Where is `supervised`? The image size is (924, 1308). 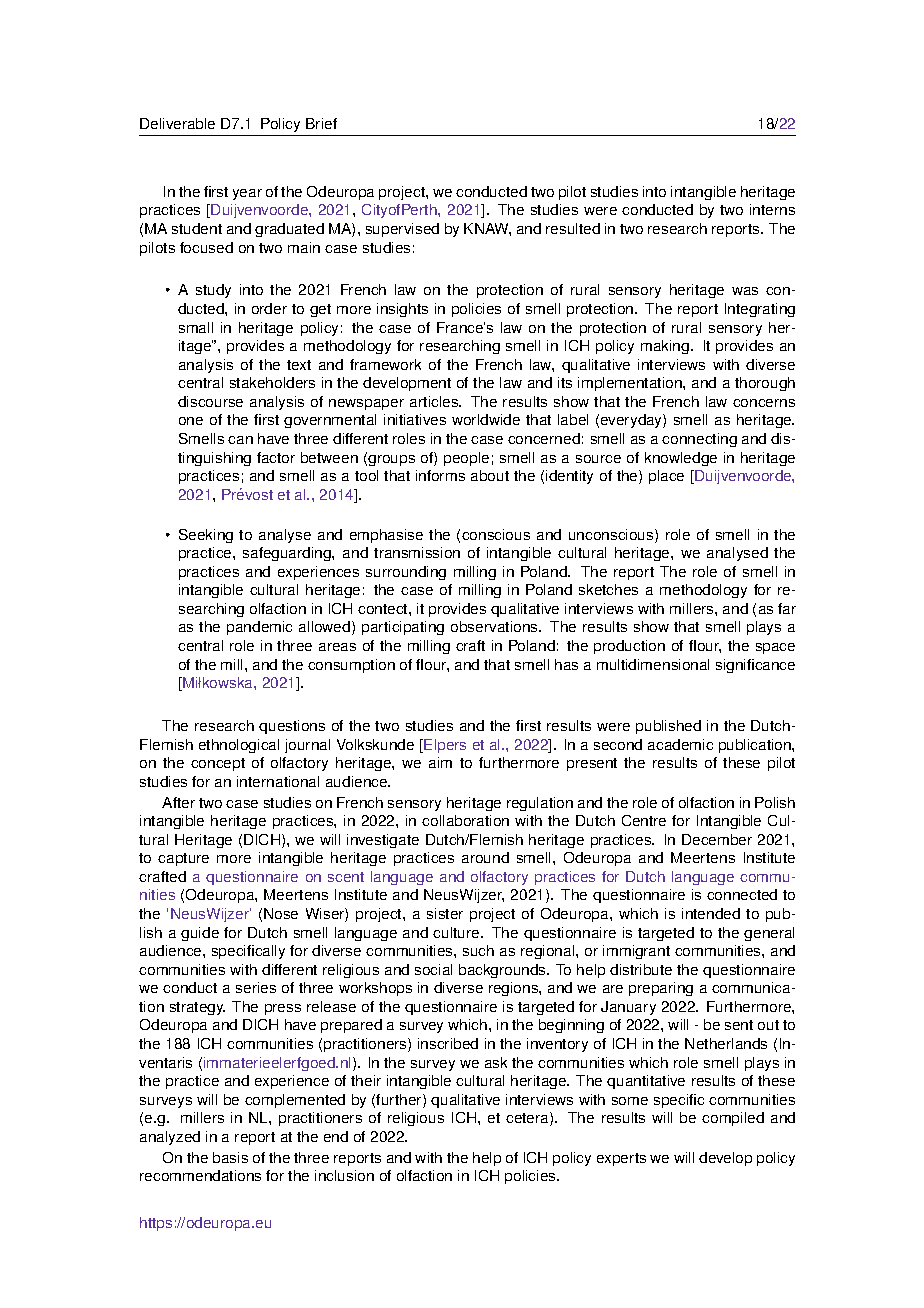
supervised is located at coordinates (402, 230).
